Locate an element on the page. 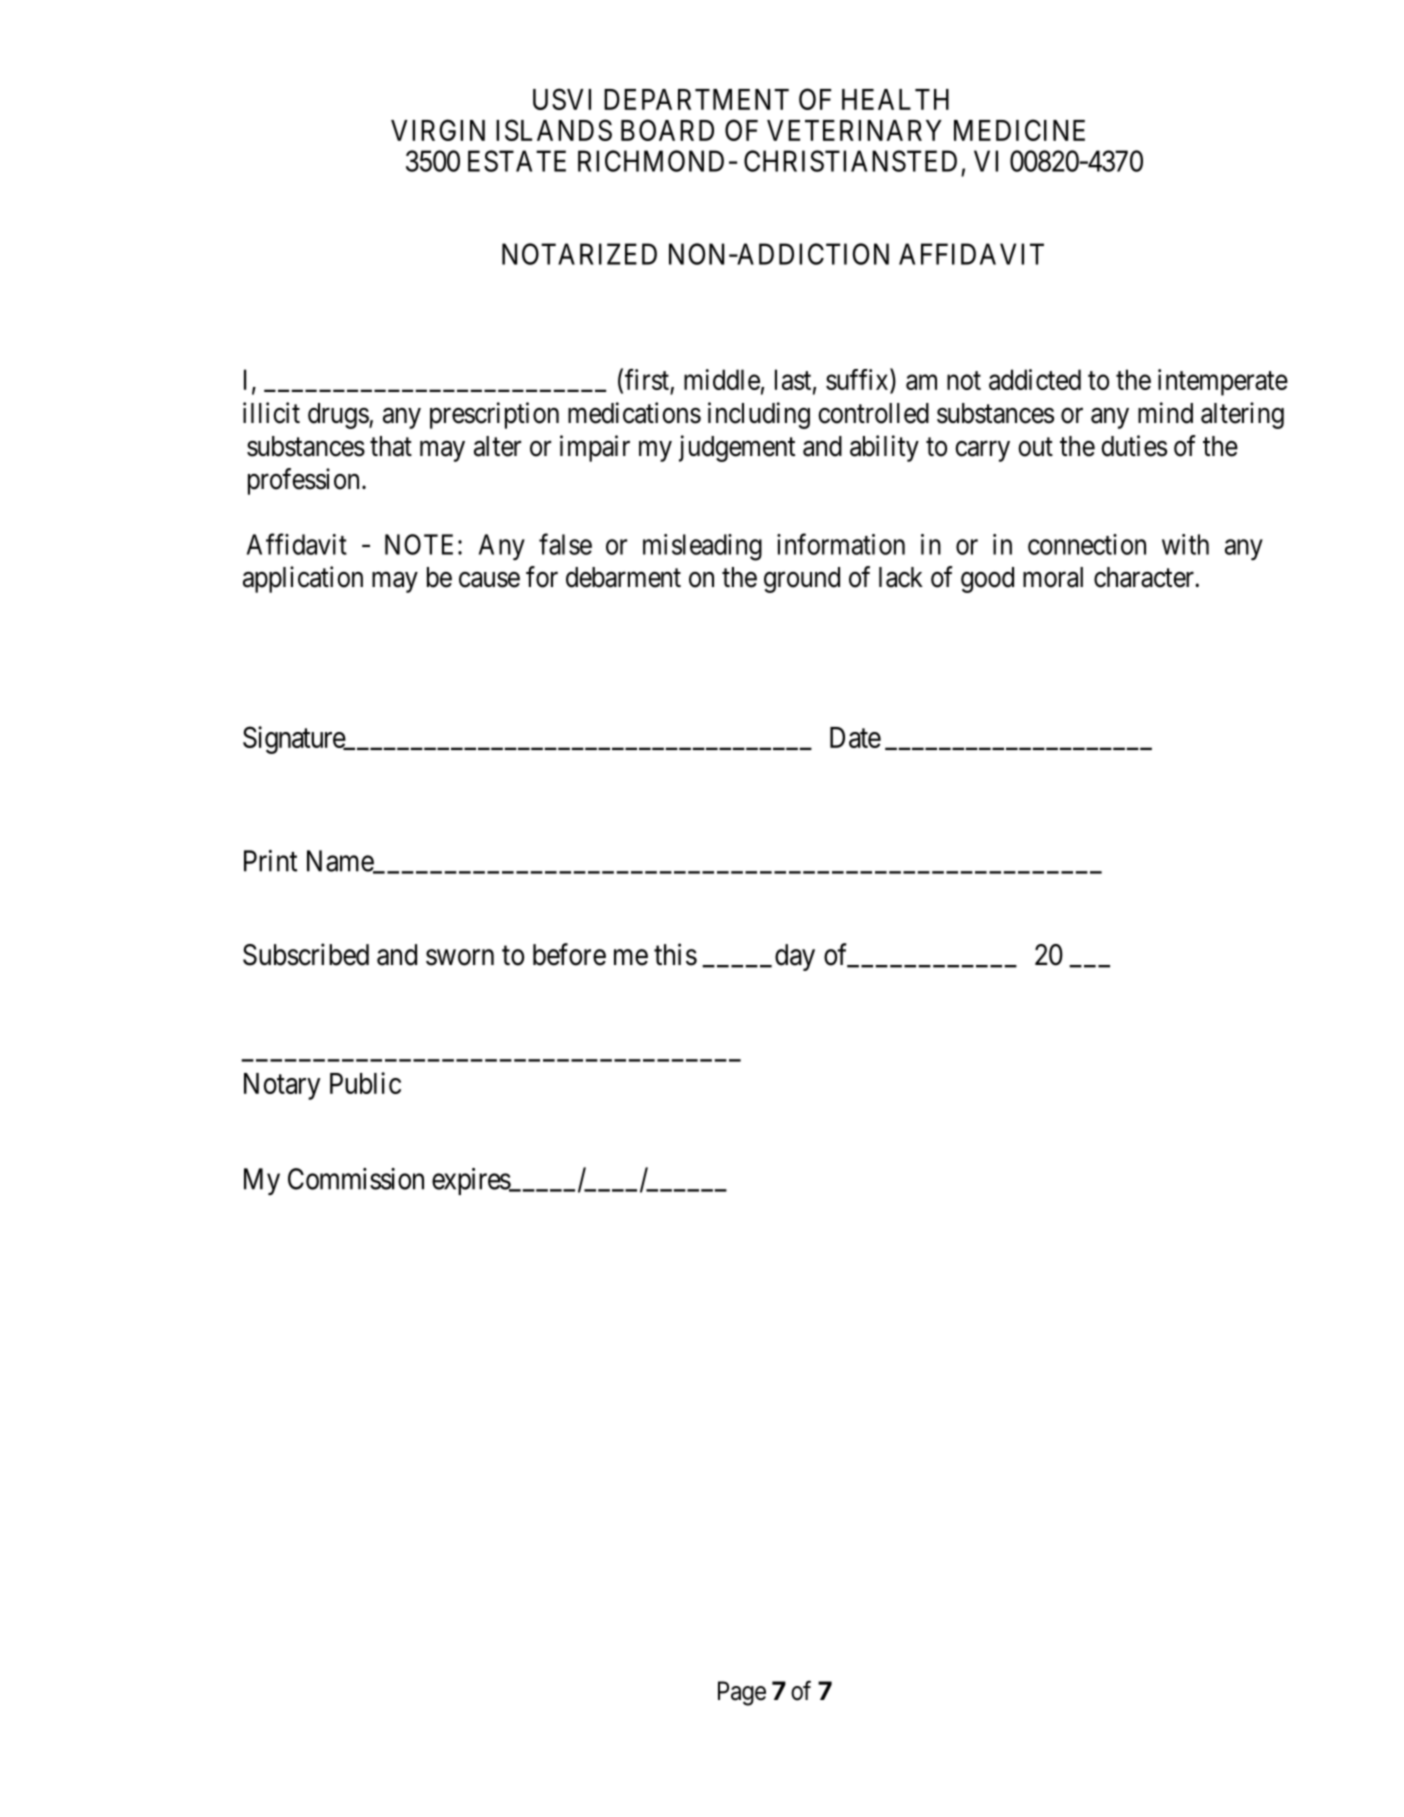  VIRGIN is located at coordinates (438, 130).
